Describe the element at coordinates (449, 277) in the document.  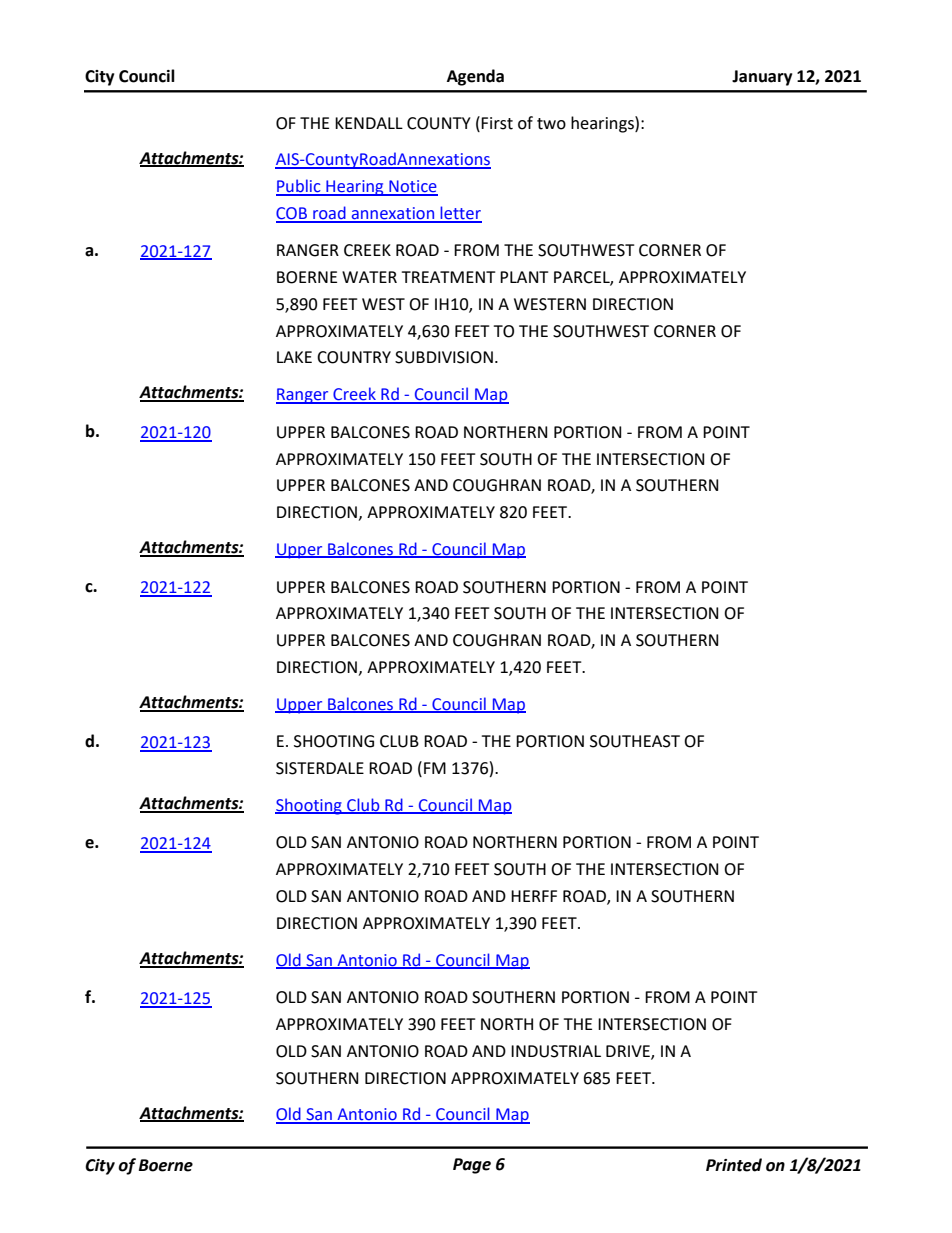
I see `TREATMENT` at that location.
